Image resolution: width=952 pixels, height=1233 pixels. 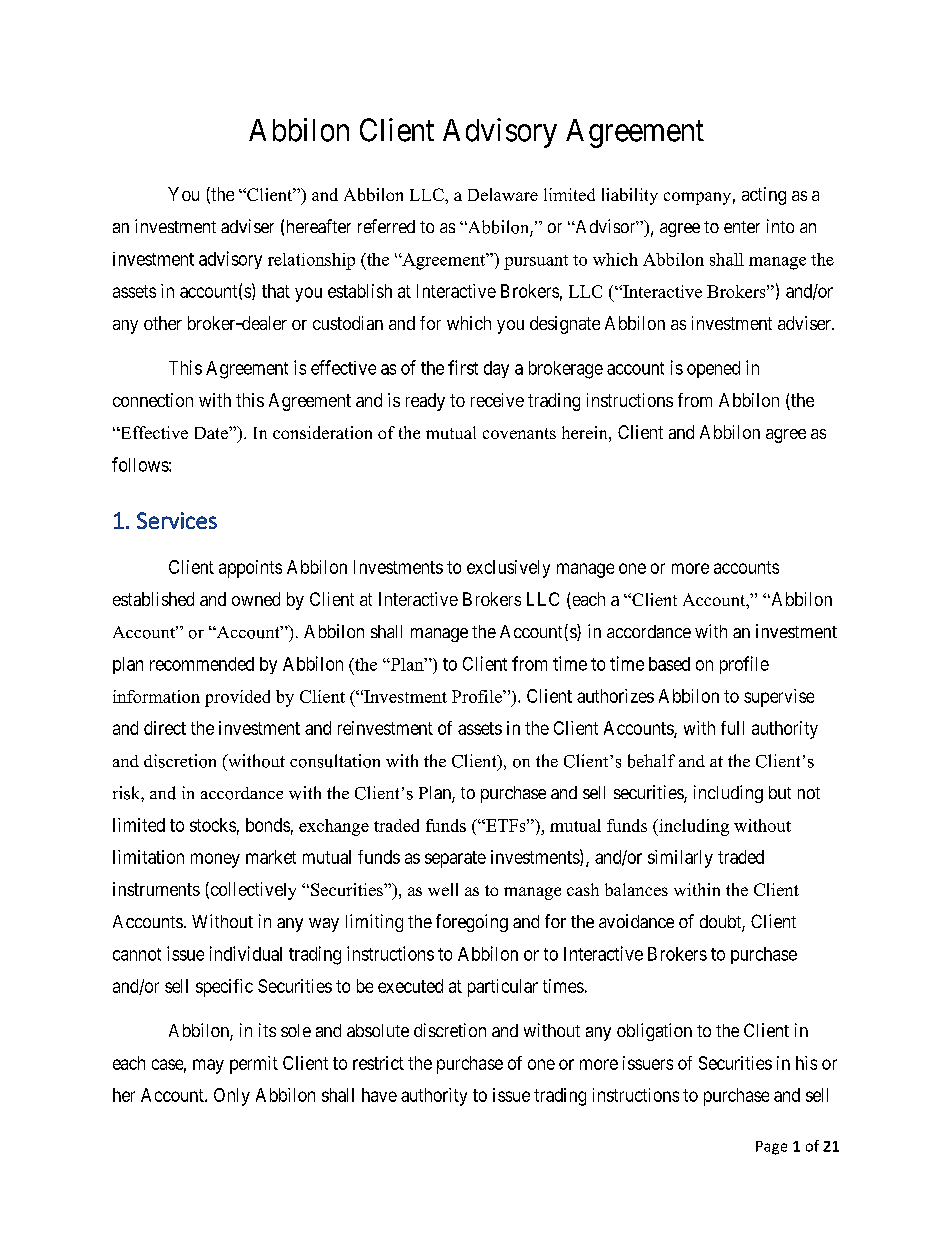 What do you see at coordinates (202, 664) in the screenshot?
I see `recommended` at bounding box center [202, 664].
